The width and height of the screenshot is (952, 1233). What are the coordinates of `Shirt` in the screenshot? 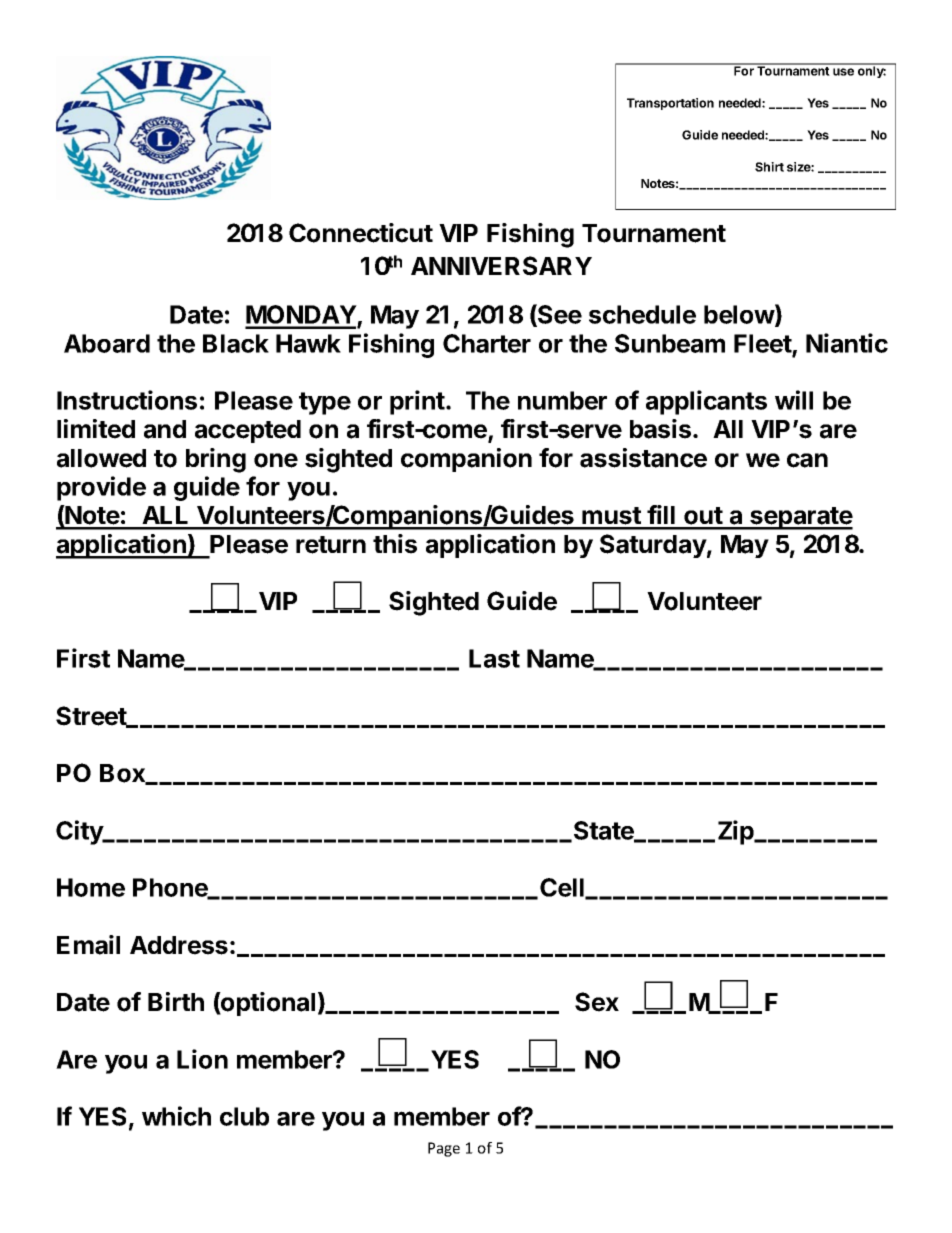 It's located at (769, 167).
